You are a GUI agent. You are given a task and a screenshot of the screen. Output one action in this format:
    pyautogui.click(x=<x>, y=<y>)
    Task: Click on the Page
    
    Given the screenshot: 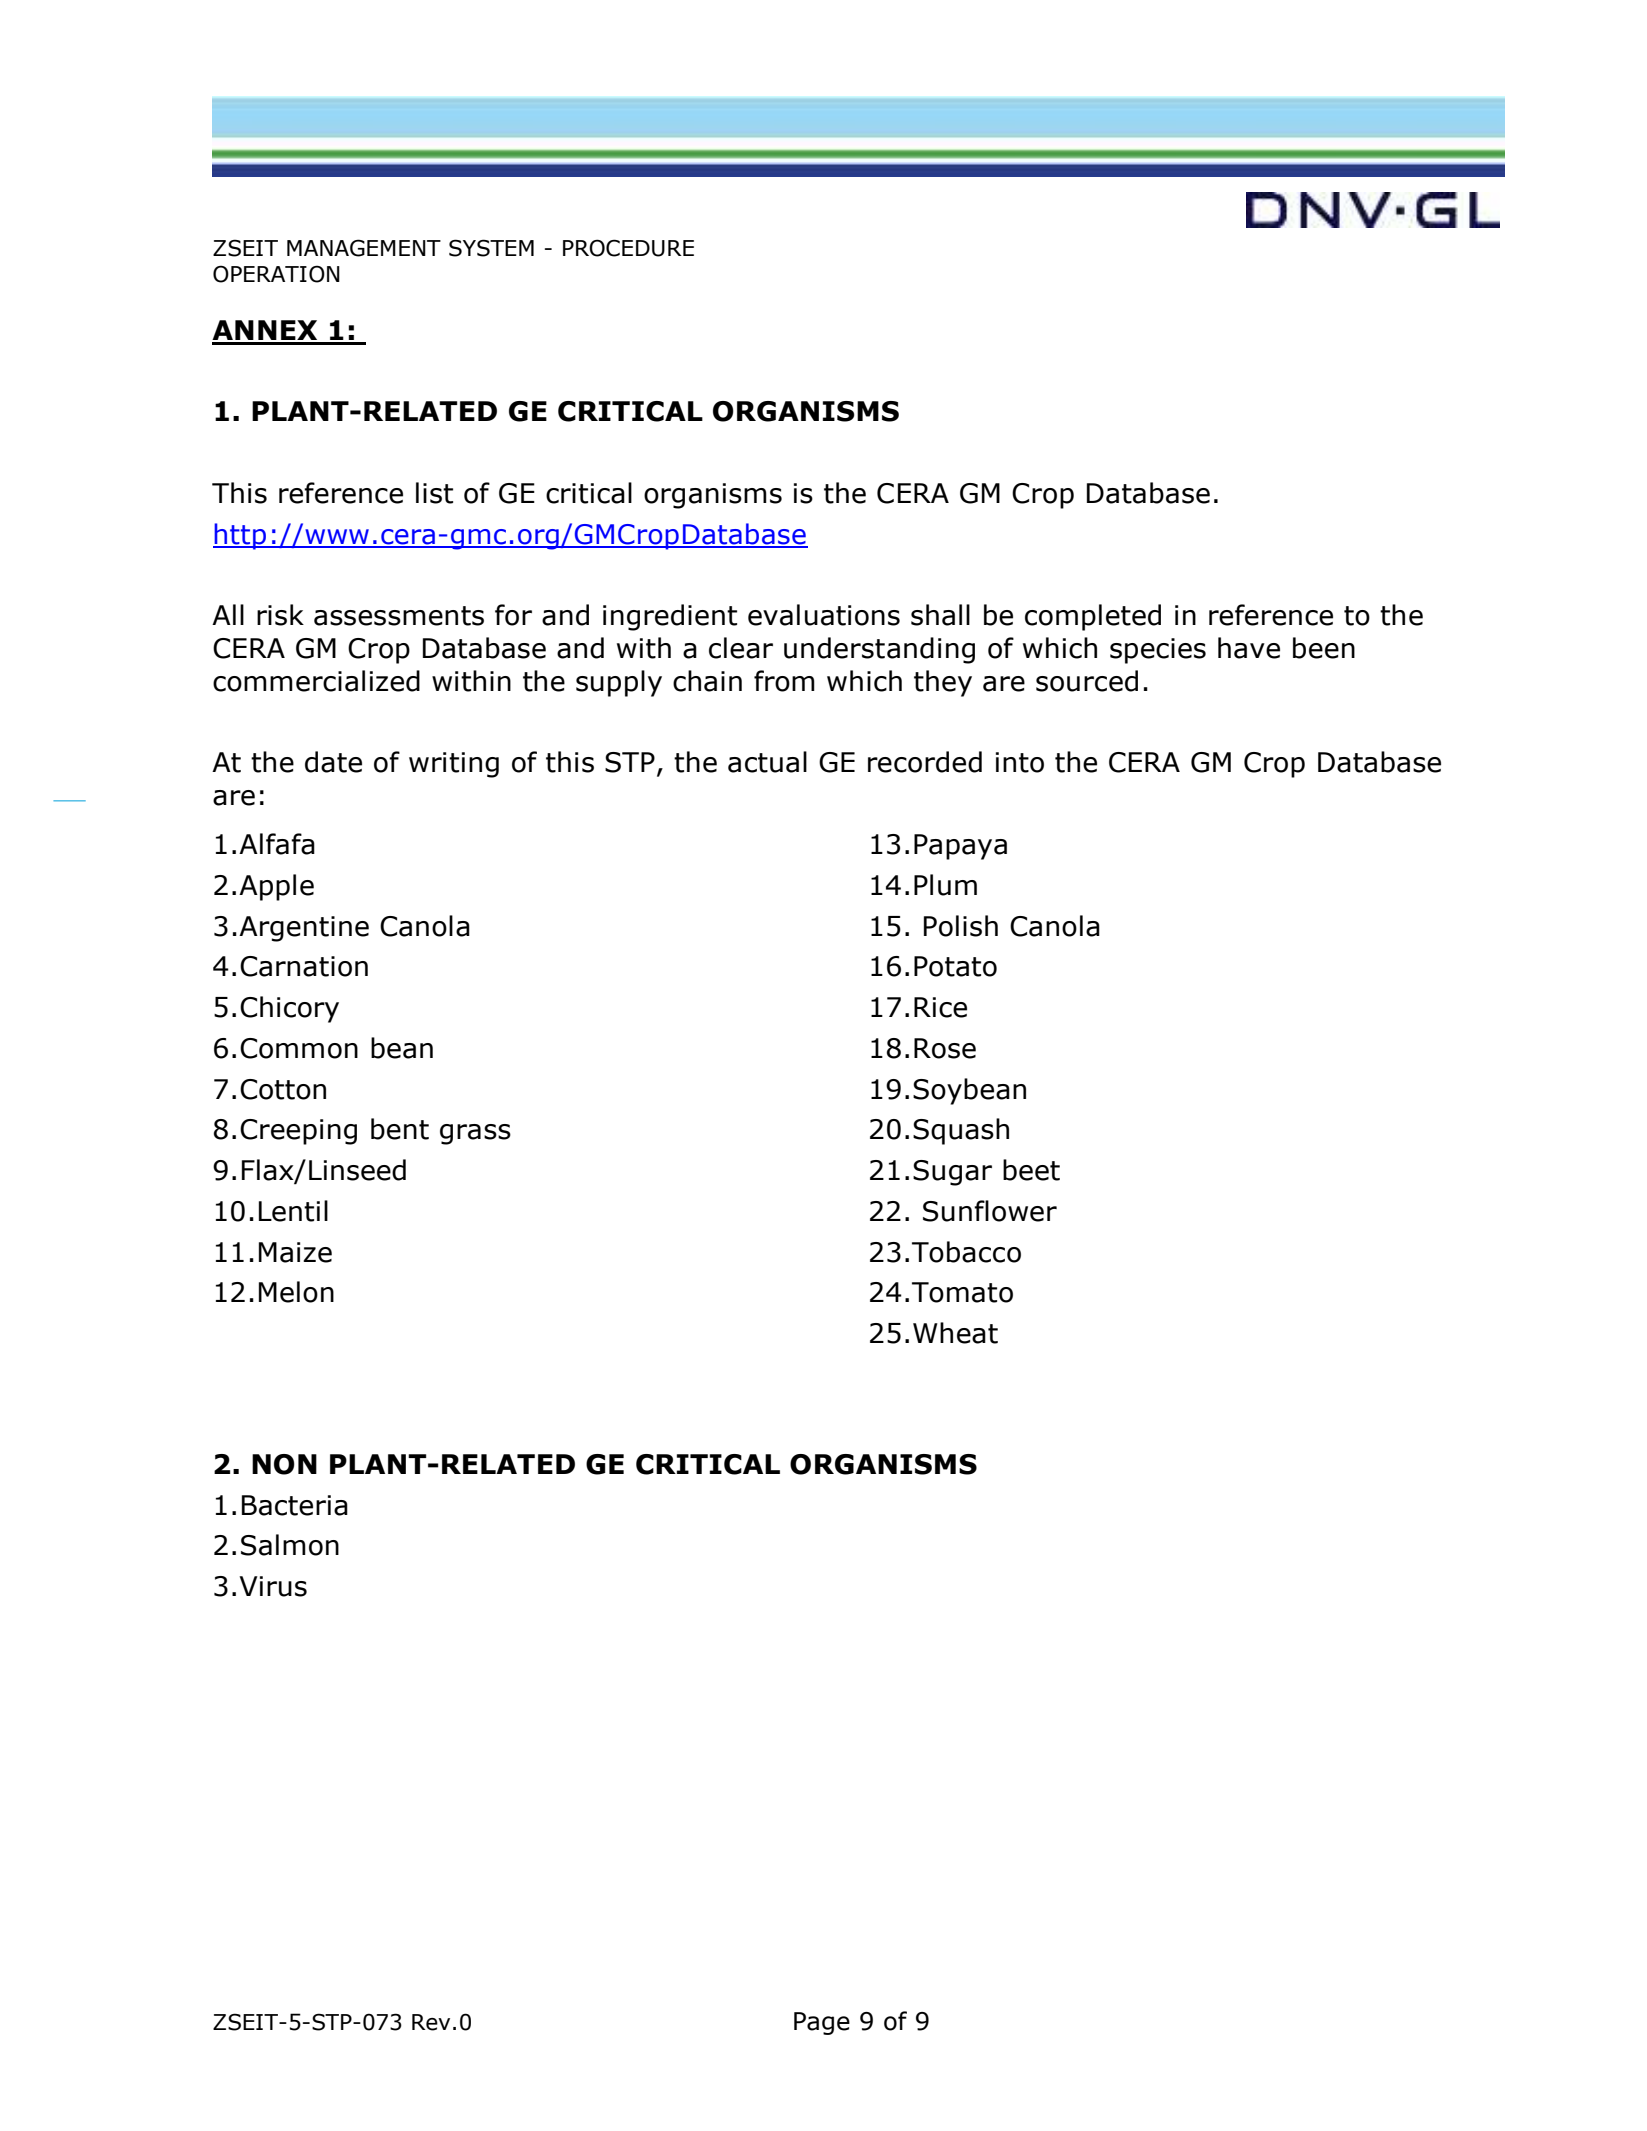 What is the action you would take?
    pyautogui.click(x=822, y=2023)
